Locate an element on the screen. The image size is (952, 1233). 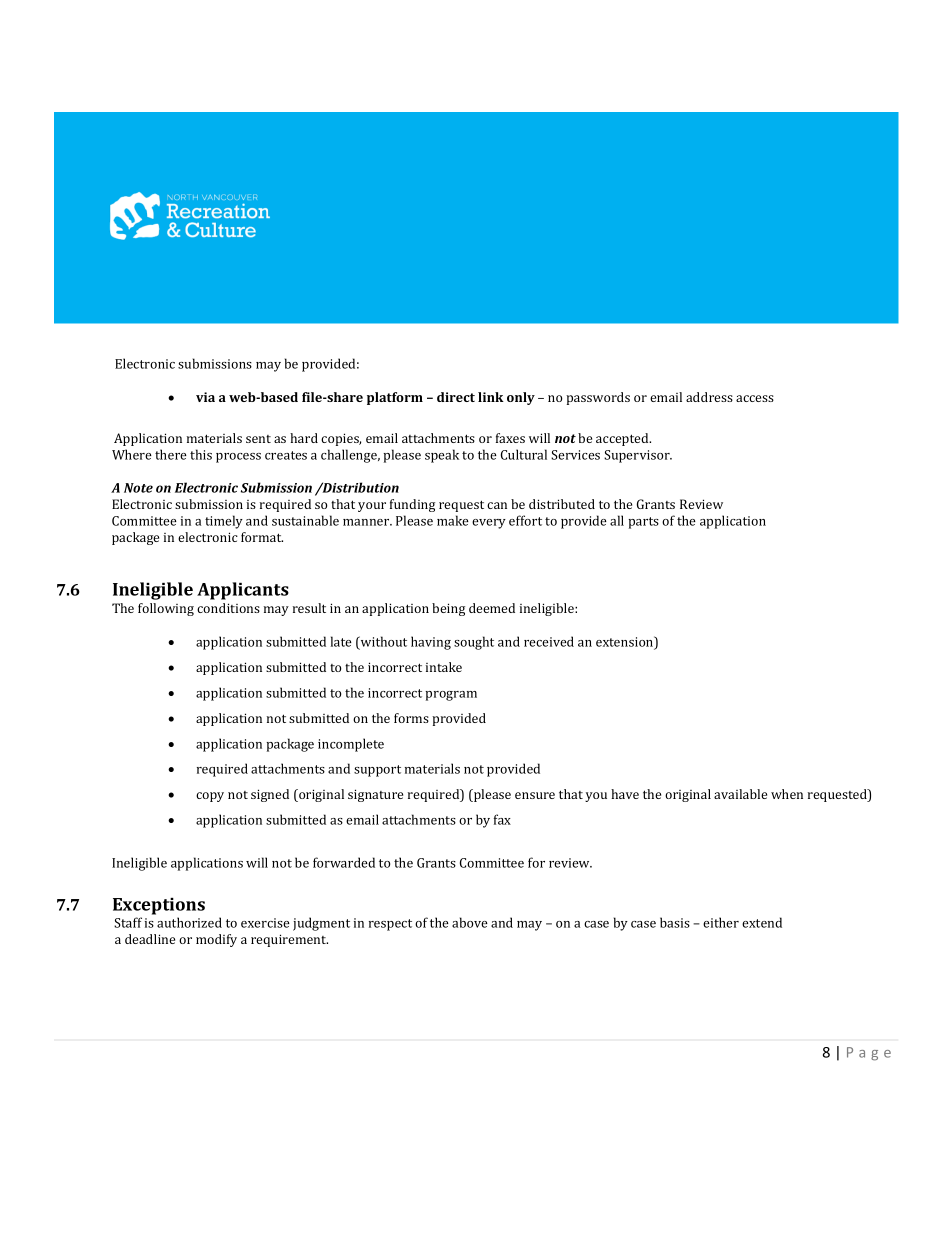
either is located at coordinates (721, 922).
